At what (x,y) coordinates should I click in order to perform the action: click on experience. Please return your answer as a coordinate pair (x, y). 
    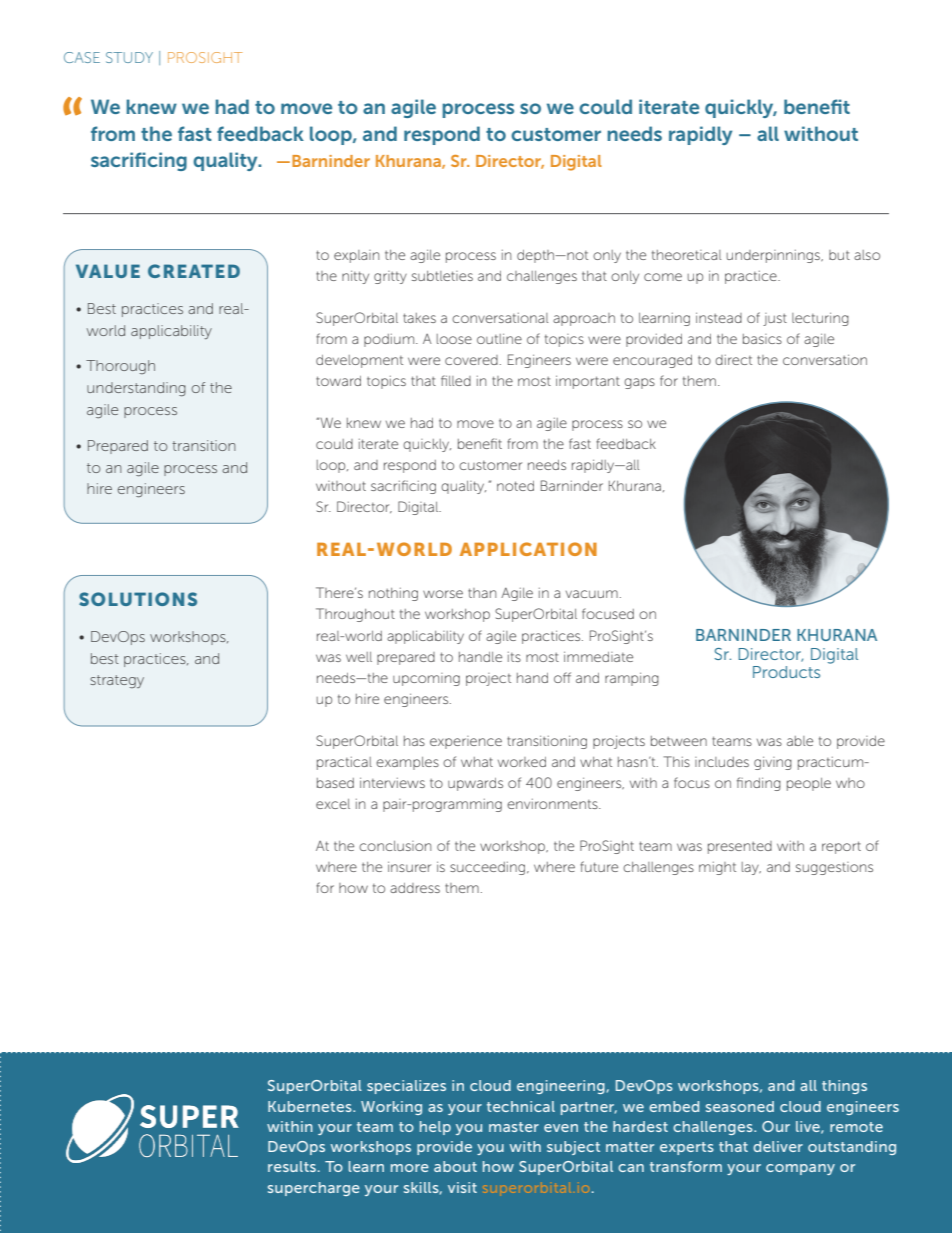
    Looking at the image, I should click on (466, 742).
